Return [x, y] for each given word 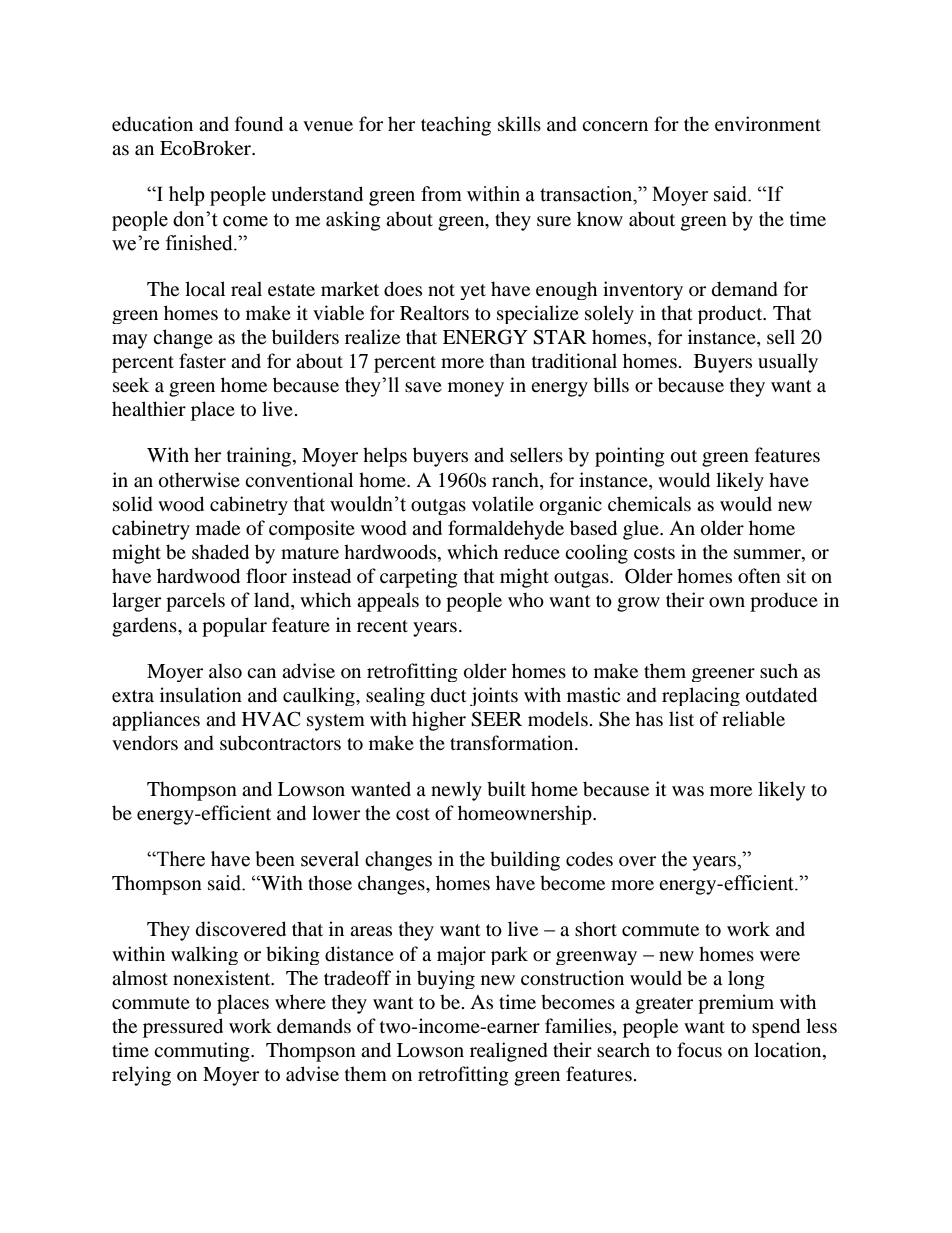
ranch [516, 479]
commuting [203, 1052]
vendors [145, 743]
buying [446, 979]
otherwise [199, 480]
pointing [630, 457]
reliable [753, 719]
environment [768, 124]
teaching [456, 126]
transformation [513, 743]
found [259, 124]
